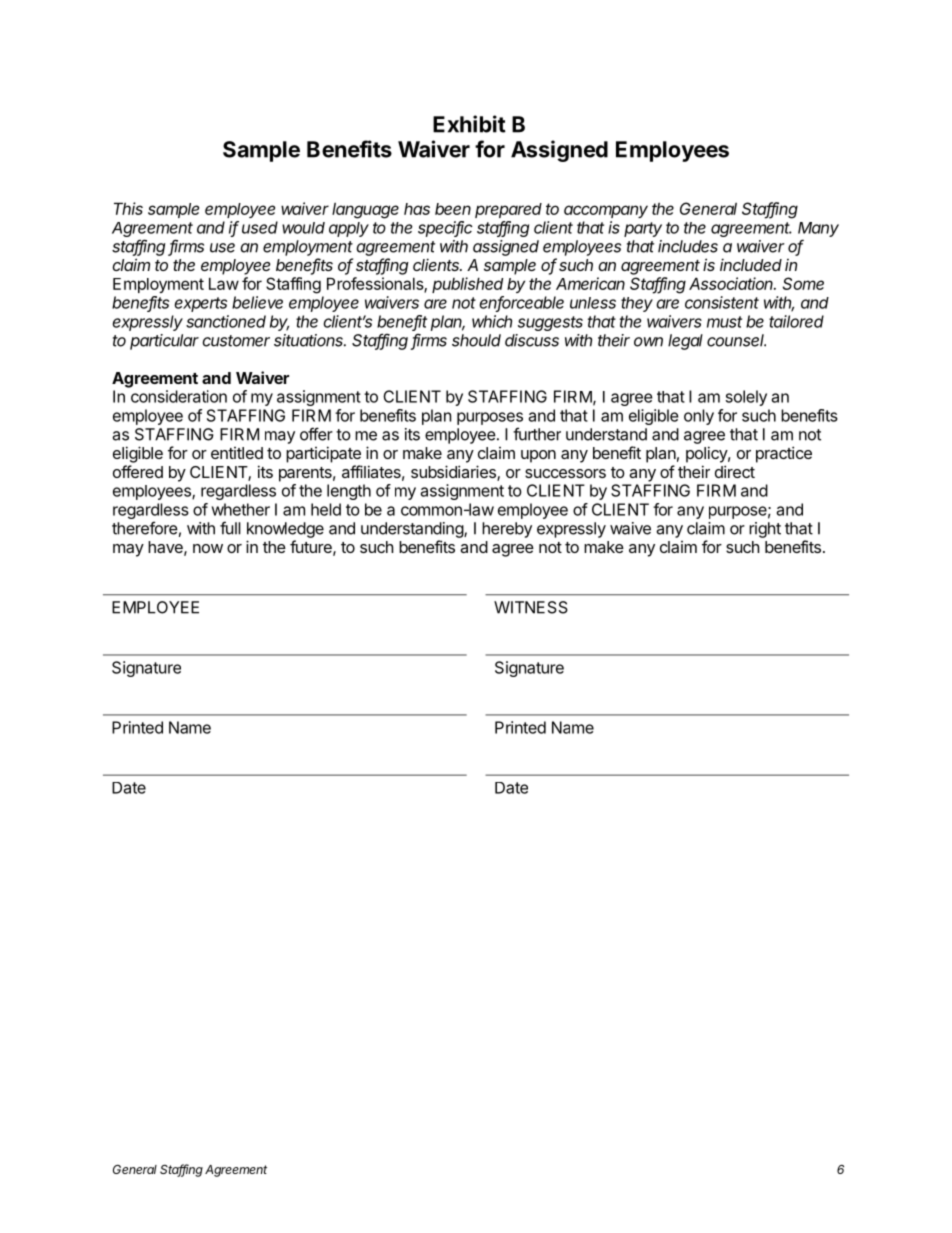  Describe the element at coordinates (128, 208) in the page. I see `This` at that location.
